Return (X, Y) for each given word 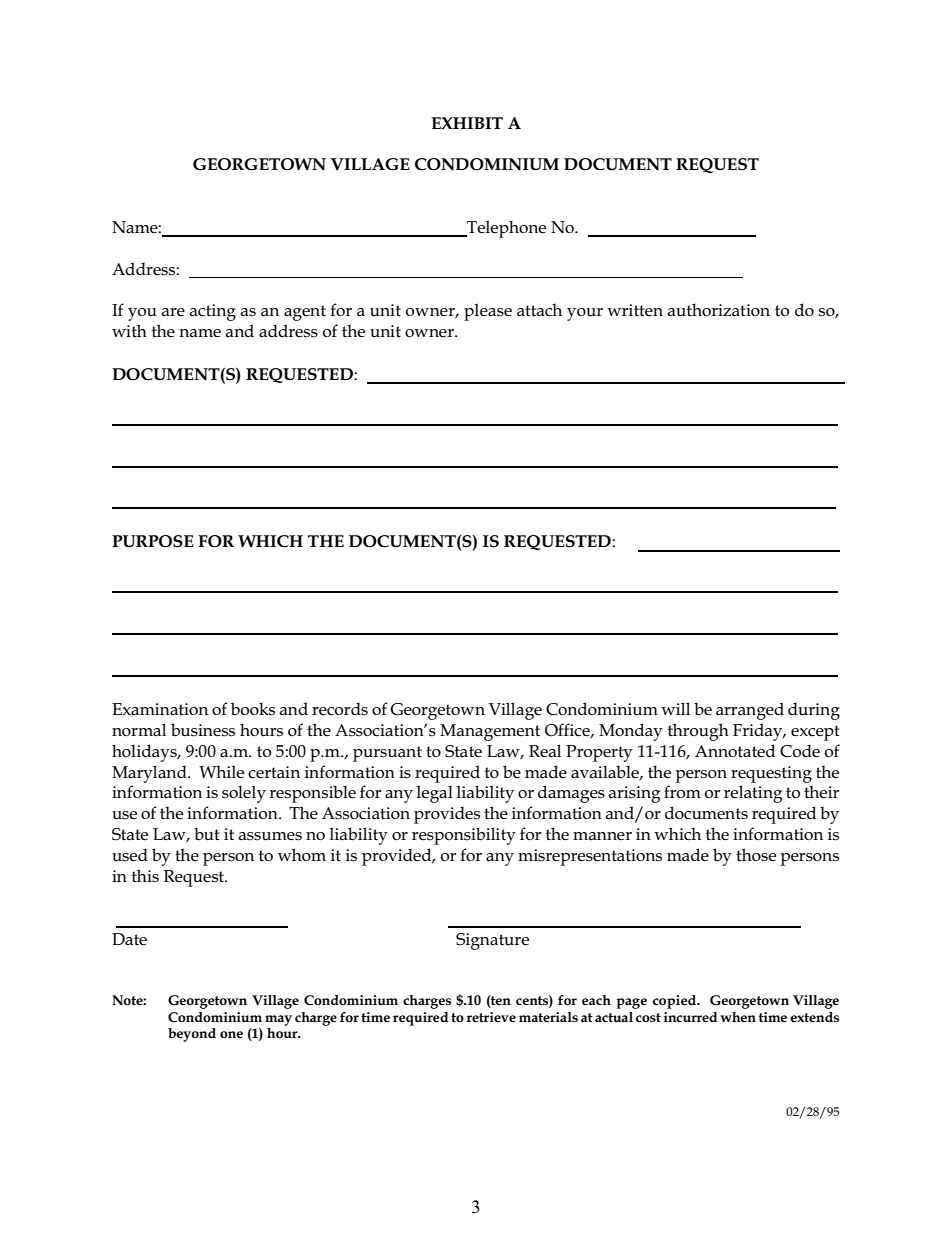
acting (213, 312)
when (738, 1017)
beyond (192, 1035)
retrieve (491, 1017)
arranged (750, 711)
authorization (719, 310)
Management (490, 732)
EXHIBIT (467, 123)
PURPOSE (153, 541)
